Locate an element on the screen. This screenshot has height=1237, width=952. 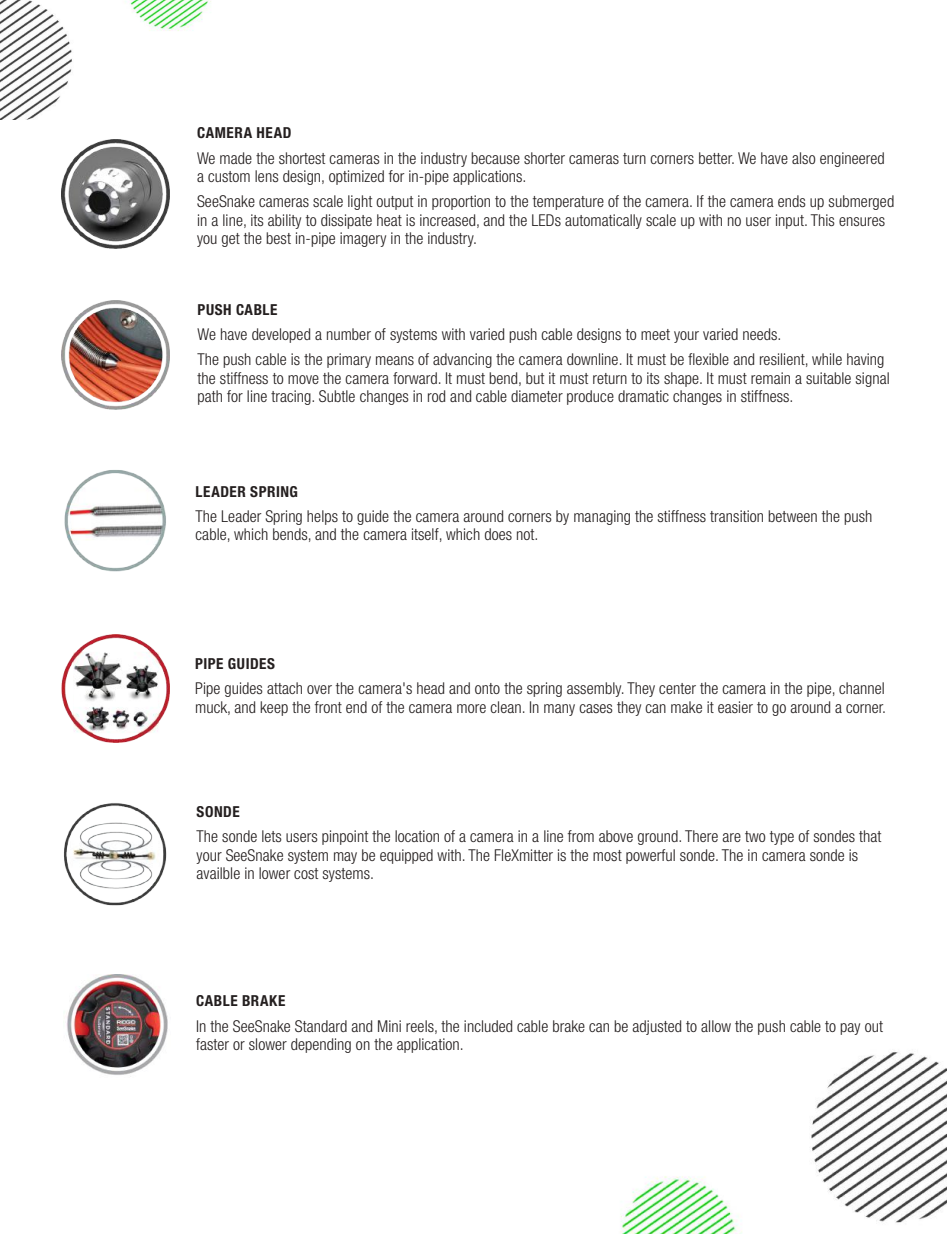
not is located at coordinates (527, 534).
